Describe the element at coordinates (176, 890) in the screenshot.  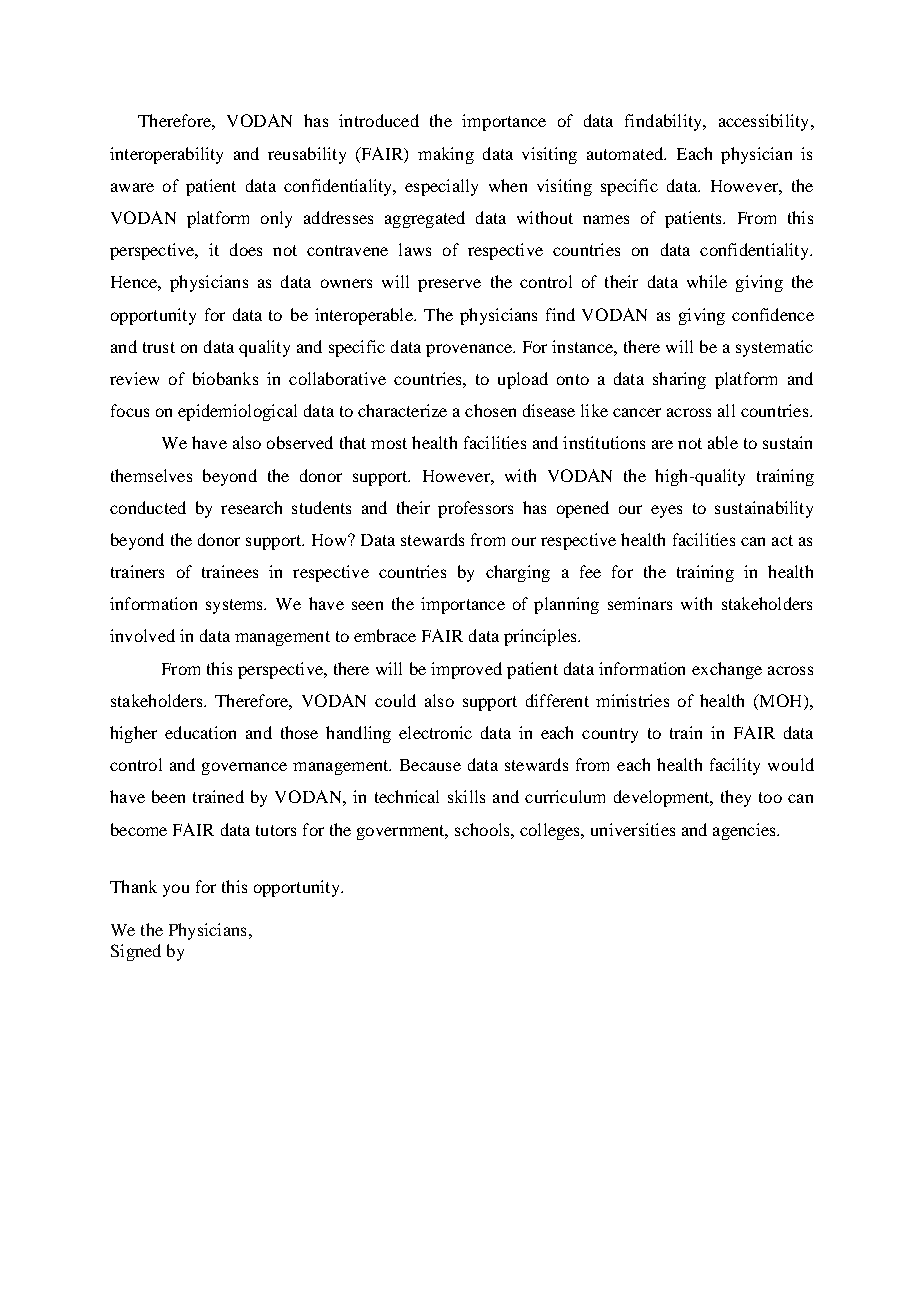
I see `you` at that location.
